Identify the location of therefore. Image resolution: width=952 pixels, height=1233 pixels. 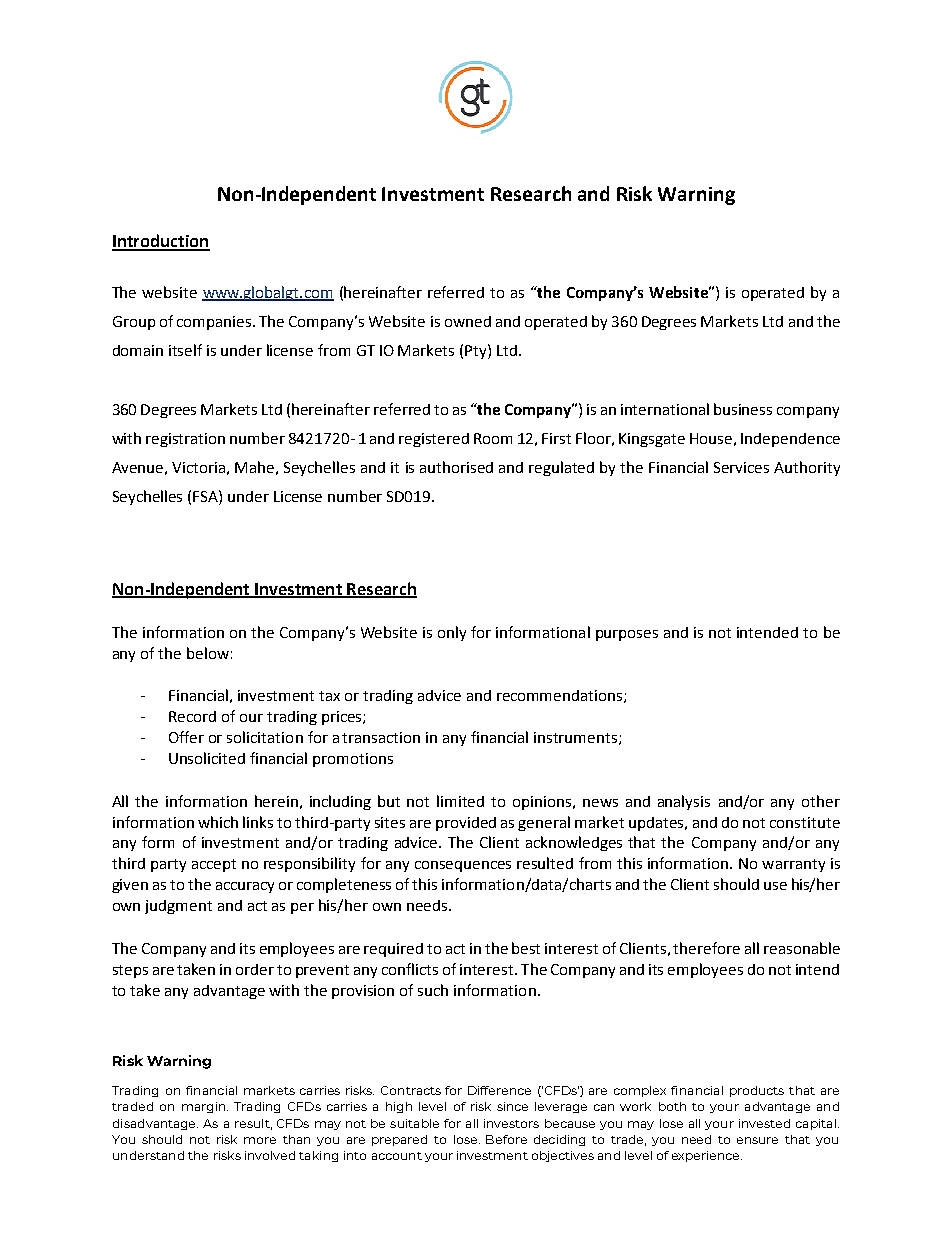
(706, 948).
